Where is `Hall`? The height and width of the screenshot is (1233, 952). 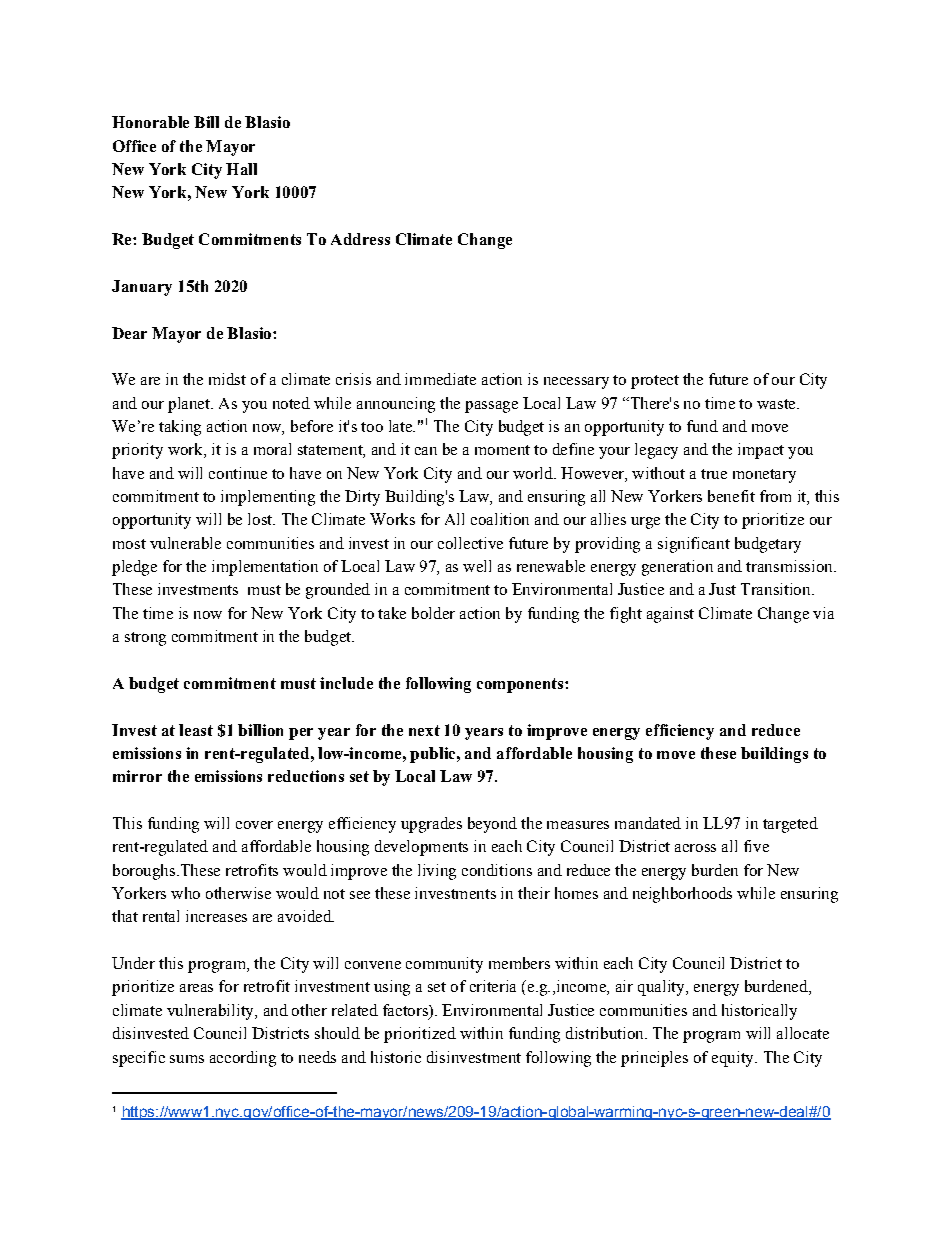
Hall is located at coordinates (241, 169).
